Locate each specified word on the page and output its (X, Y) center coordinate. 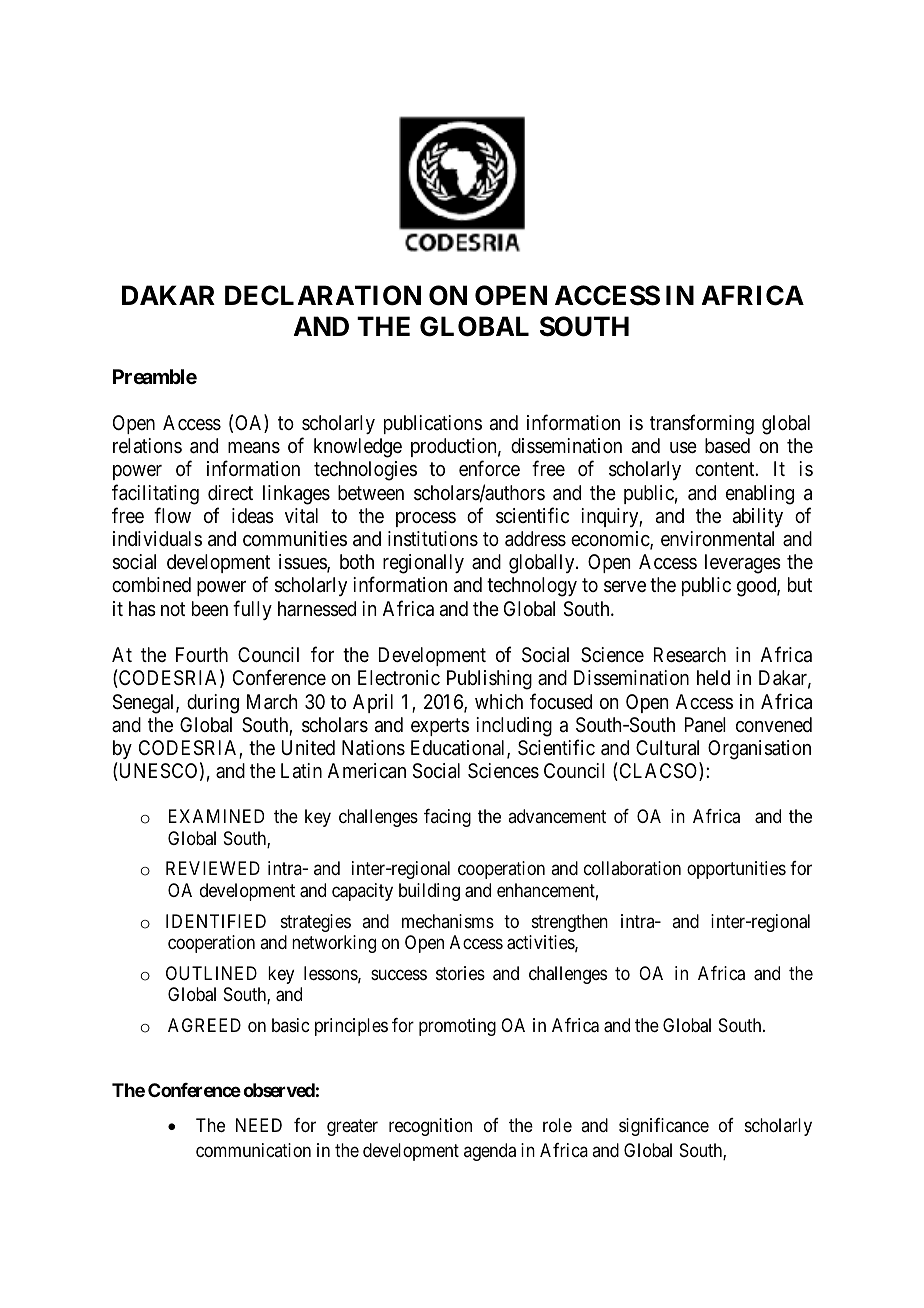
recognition (430, 1127)
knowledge (358, 448)
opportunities (736, 870)
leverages (743, 564)
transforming (702, 424)
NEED (259, 1125)
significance (664, 1127)
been (210, 608)
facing (447, 818)
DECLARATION (323, 295)
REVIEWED (213, 868)
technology (532, 587)
